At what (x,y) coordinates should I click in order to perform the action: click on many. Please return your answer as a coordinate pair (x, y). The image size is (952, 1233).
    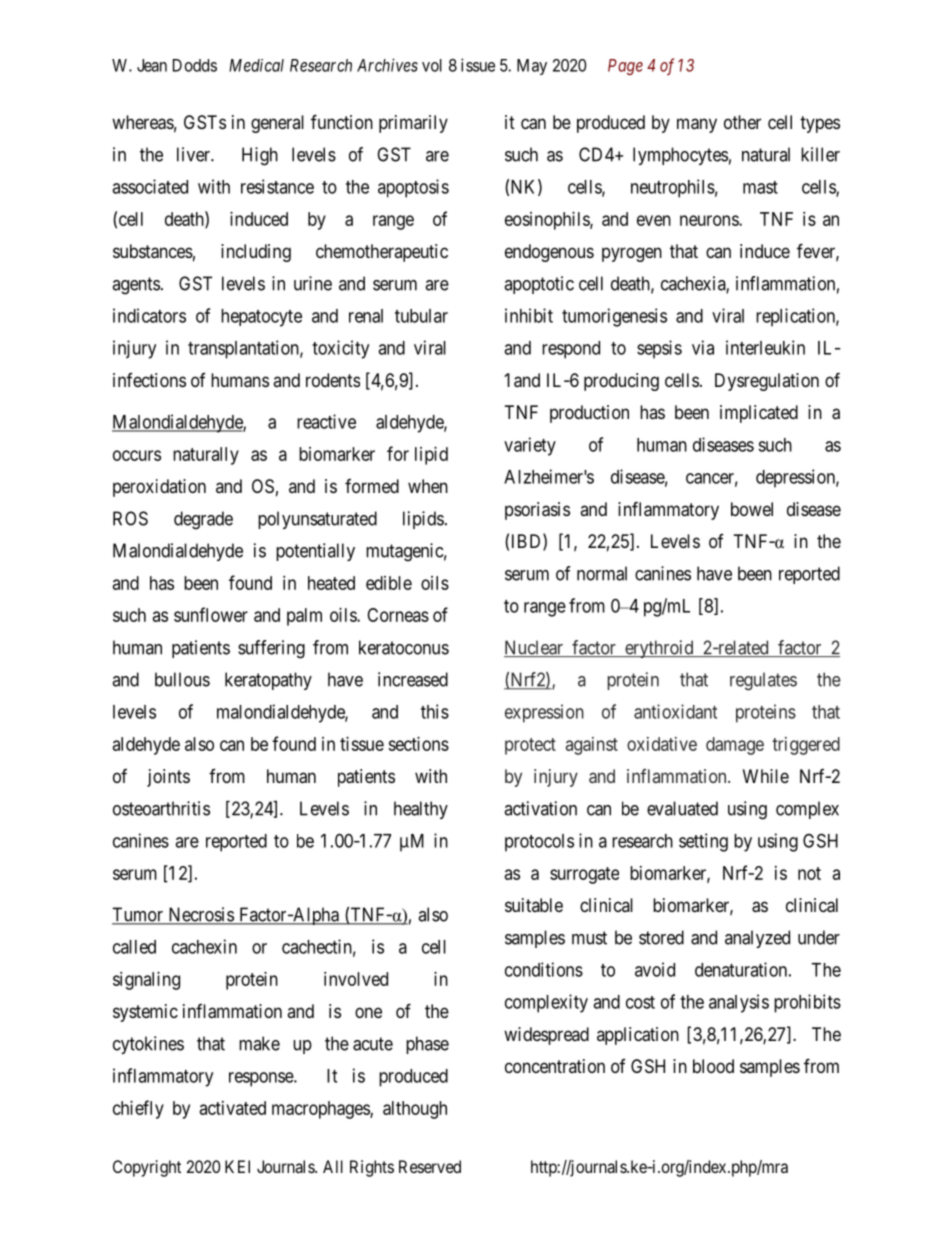
    Looking at the image, I should click on (697, 125).
